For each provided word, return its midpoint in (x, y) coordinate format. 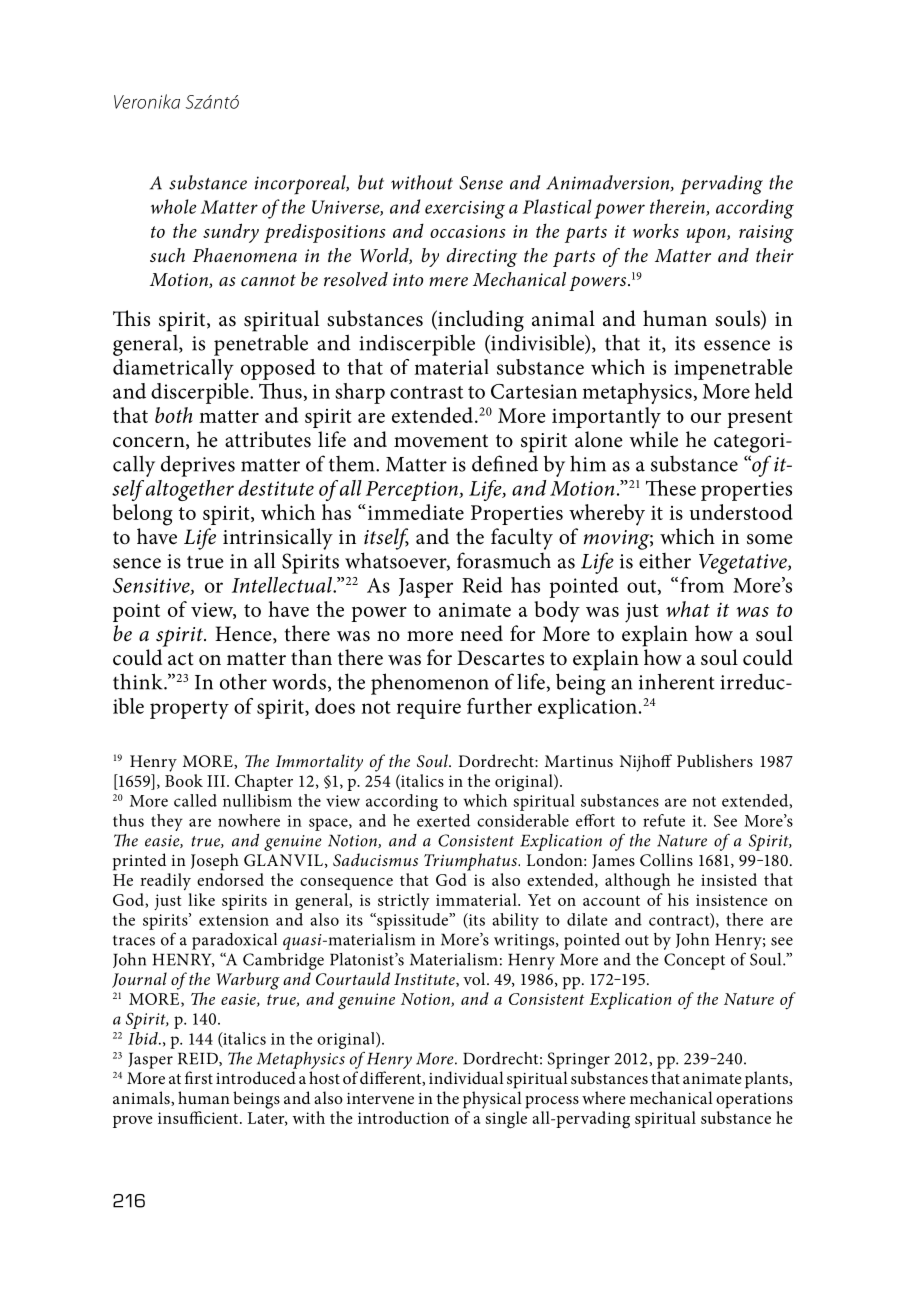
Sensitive (152, 586)
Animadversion (609, 183)
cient (222, 1118)
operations (754, 1101)
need (481, 633)
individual (466, 1077)
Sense (481, 183)
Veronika (147, 101)
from (702, 585)
